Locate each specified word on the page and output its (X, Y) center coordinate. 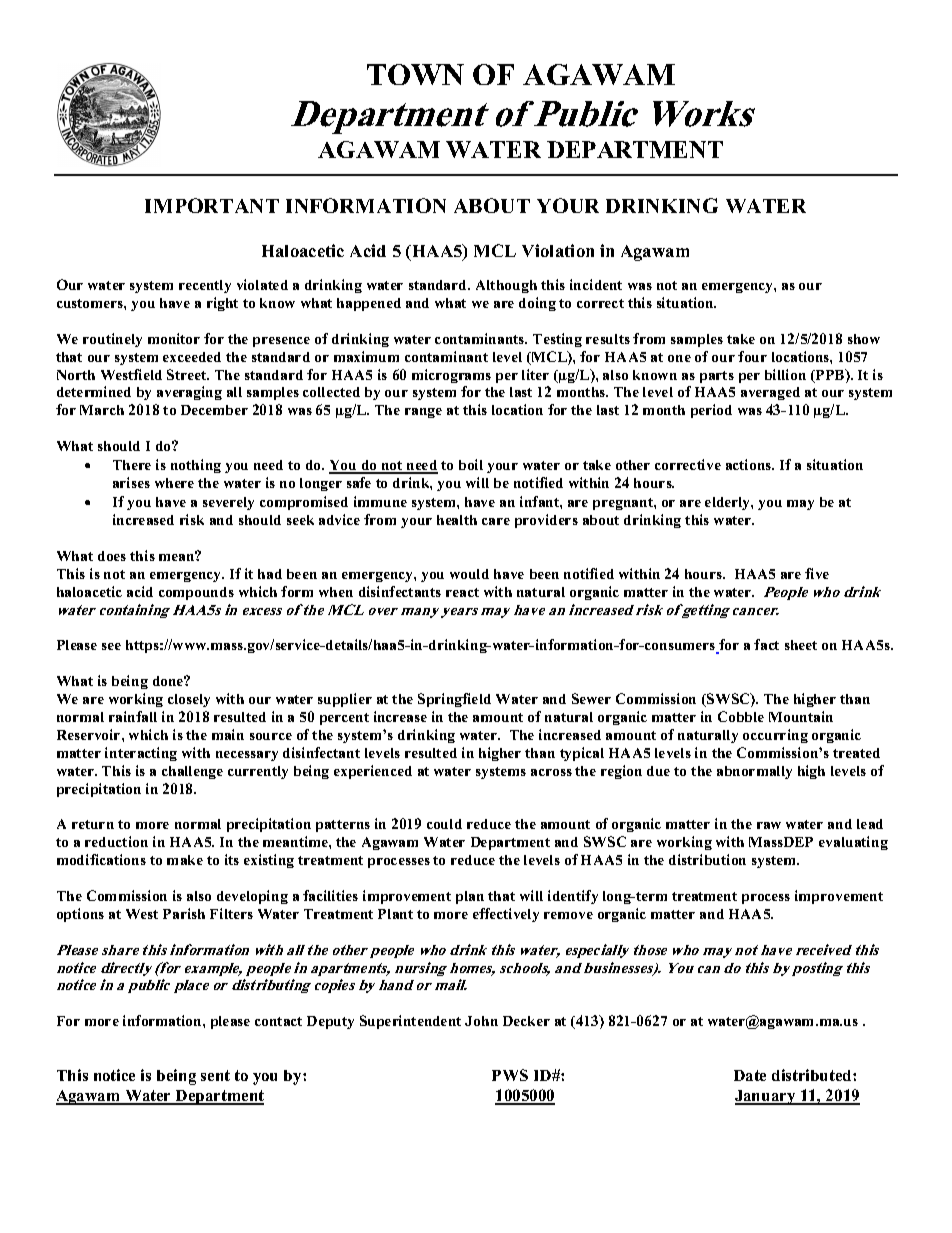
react (462, 592)
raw (769, 825)
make (185, 860)
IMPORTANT (212, 205)
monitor (174, 338)
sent (215, 1075)
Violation (558, 250)
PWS (510, 1075)
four (752, 356)
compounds (196, 593)
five (817, 573)
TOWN (415, 74)
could (444, 824)
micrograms (451, 376)
